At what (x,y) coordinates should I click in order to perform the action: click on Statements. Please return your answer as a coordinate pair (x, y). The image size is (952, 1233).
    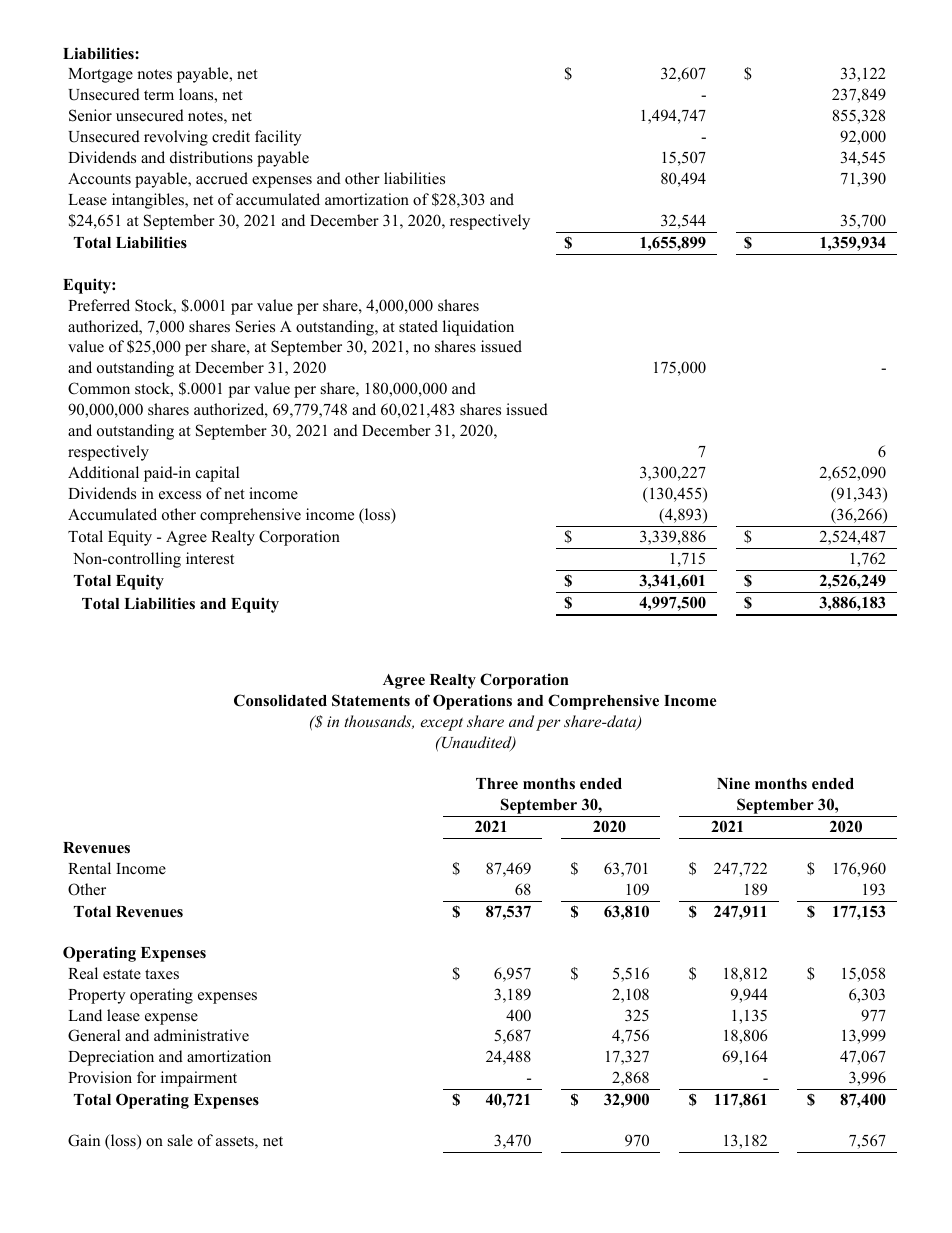
    Looking at the image, I should click on (371, 700).
